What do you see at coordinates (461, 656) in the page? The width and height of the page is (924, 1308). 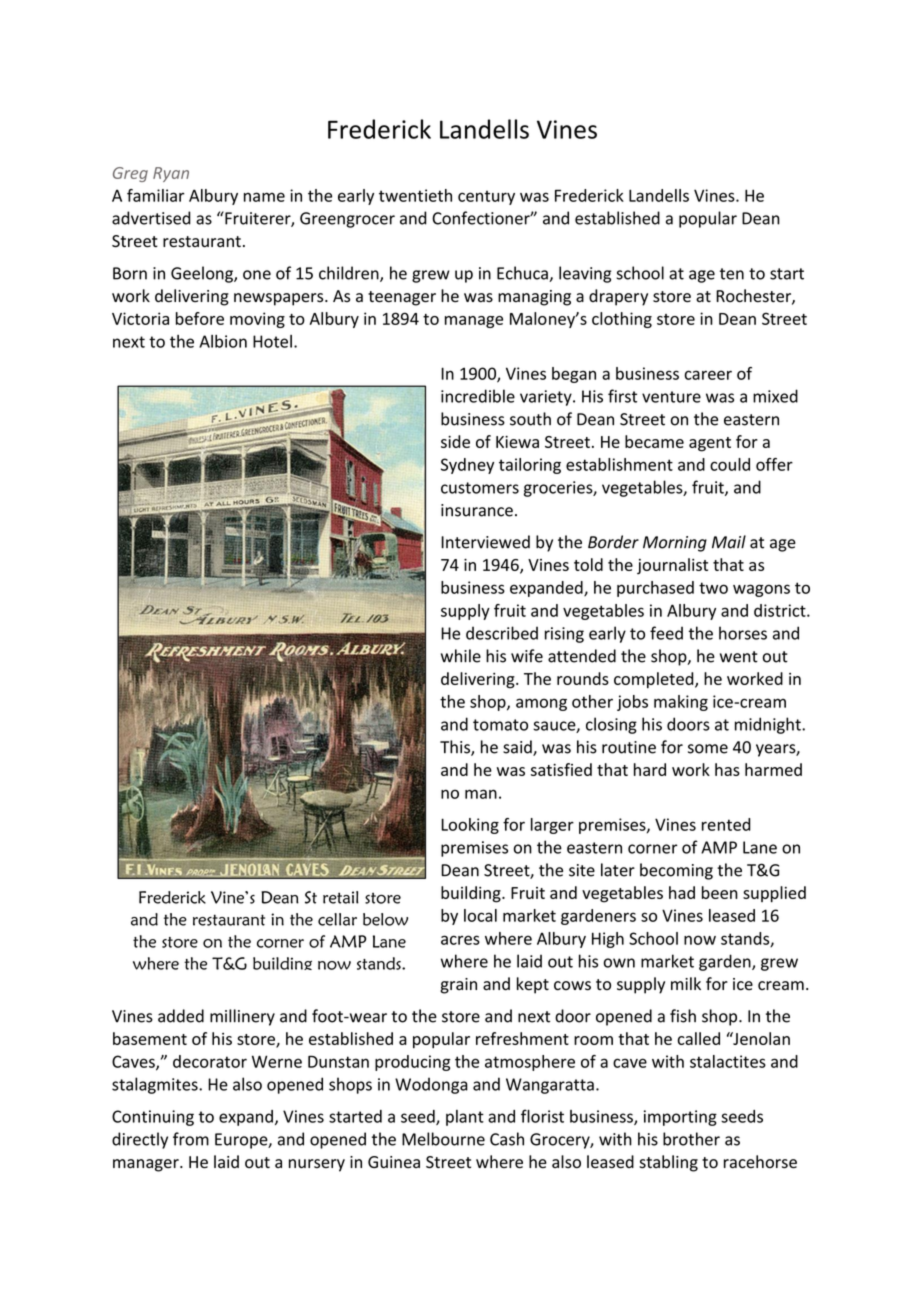 I see `while` at bounding box center [461, 656].
